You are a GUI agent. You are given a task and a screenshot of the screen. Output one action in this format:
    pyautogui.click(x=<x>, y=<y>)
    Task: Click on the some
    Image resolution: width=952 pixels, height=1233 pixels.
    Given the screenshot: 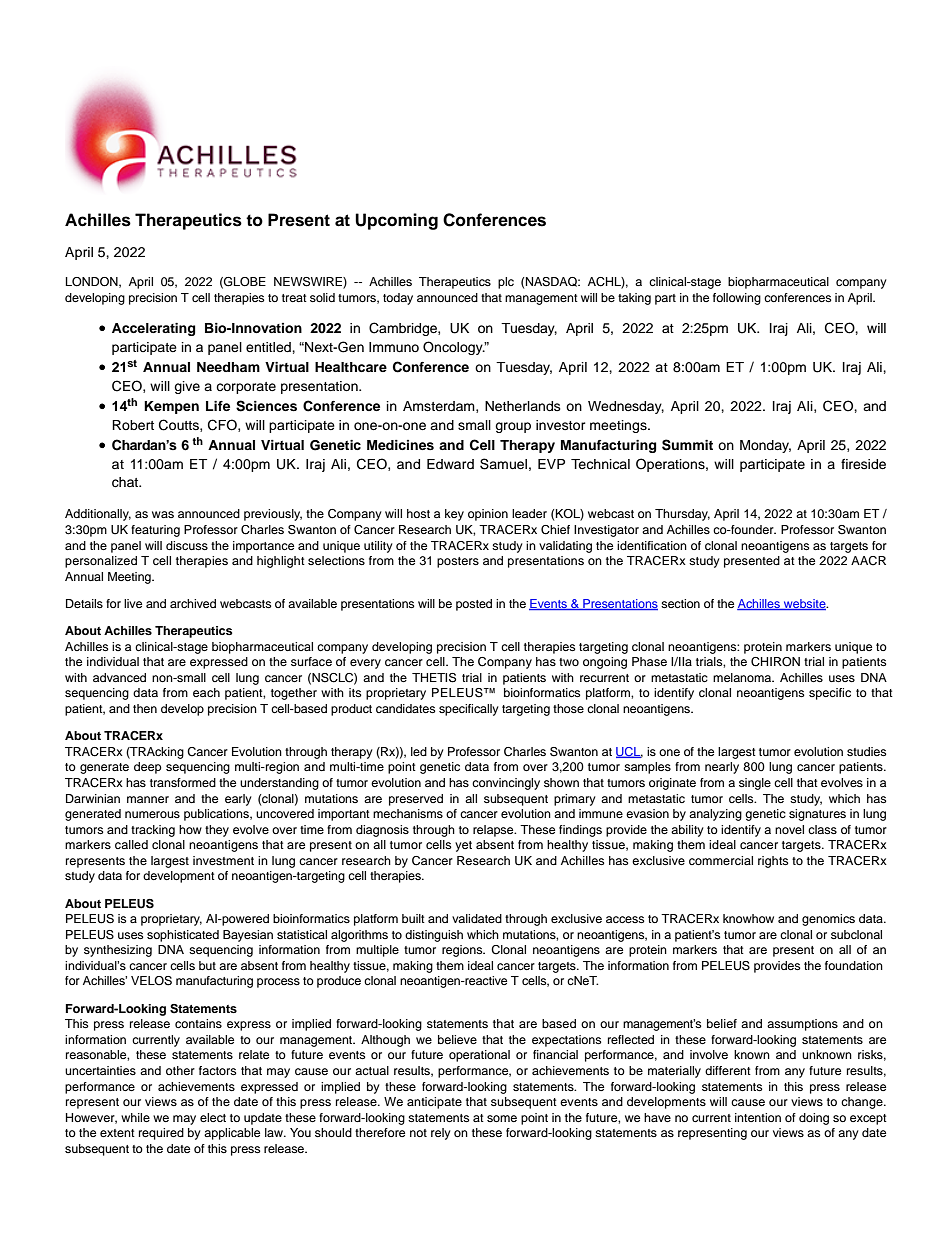 What is the action you would take?
    pyautogui.click(x=502, y=1118)
